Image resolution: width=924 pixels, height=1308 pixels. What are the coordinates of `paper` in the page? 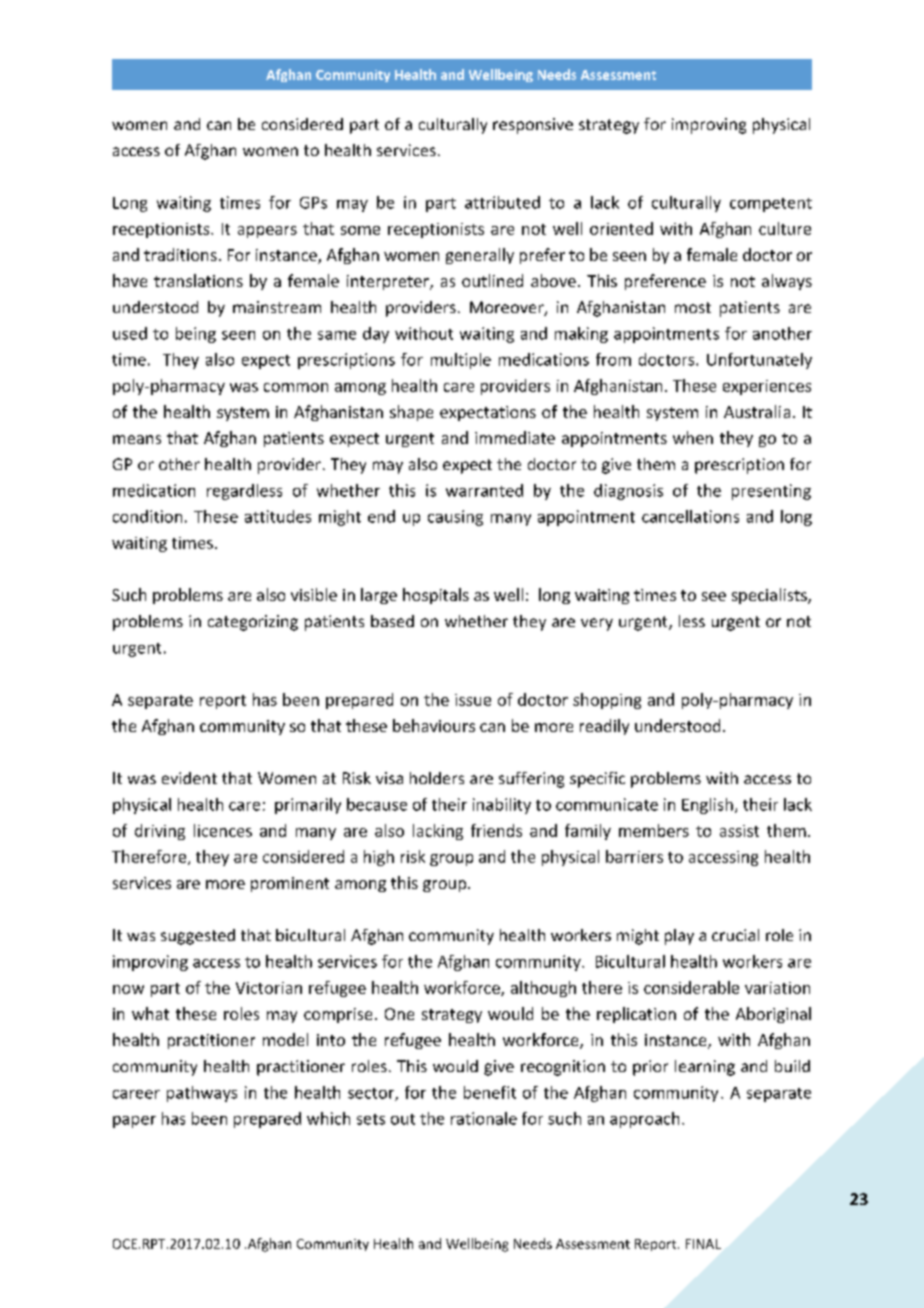 It's located at (134, 1122).
